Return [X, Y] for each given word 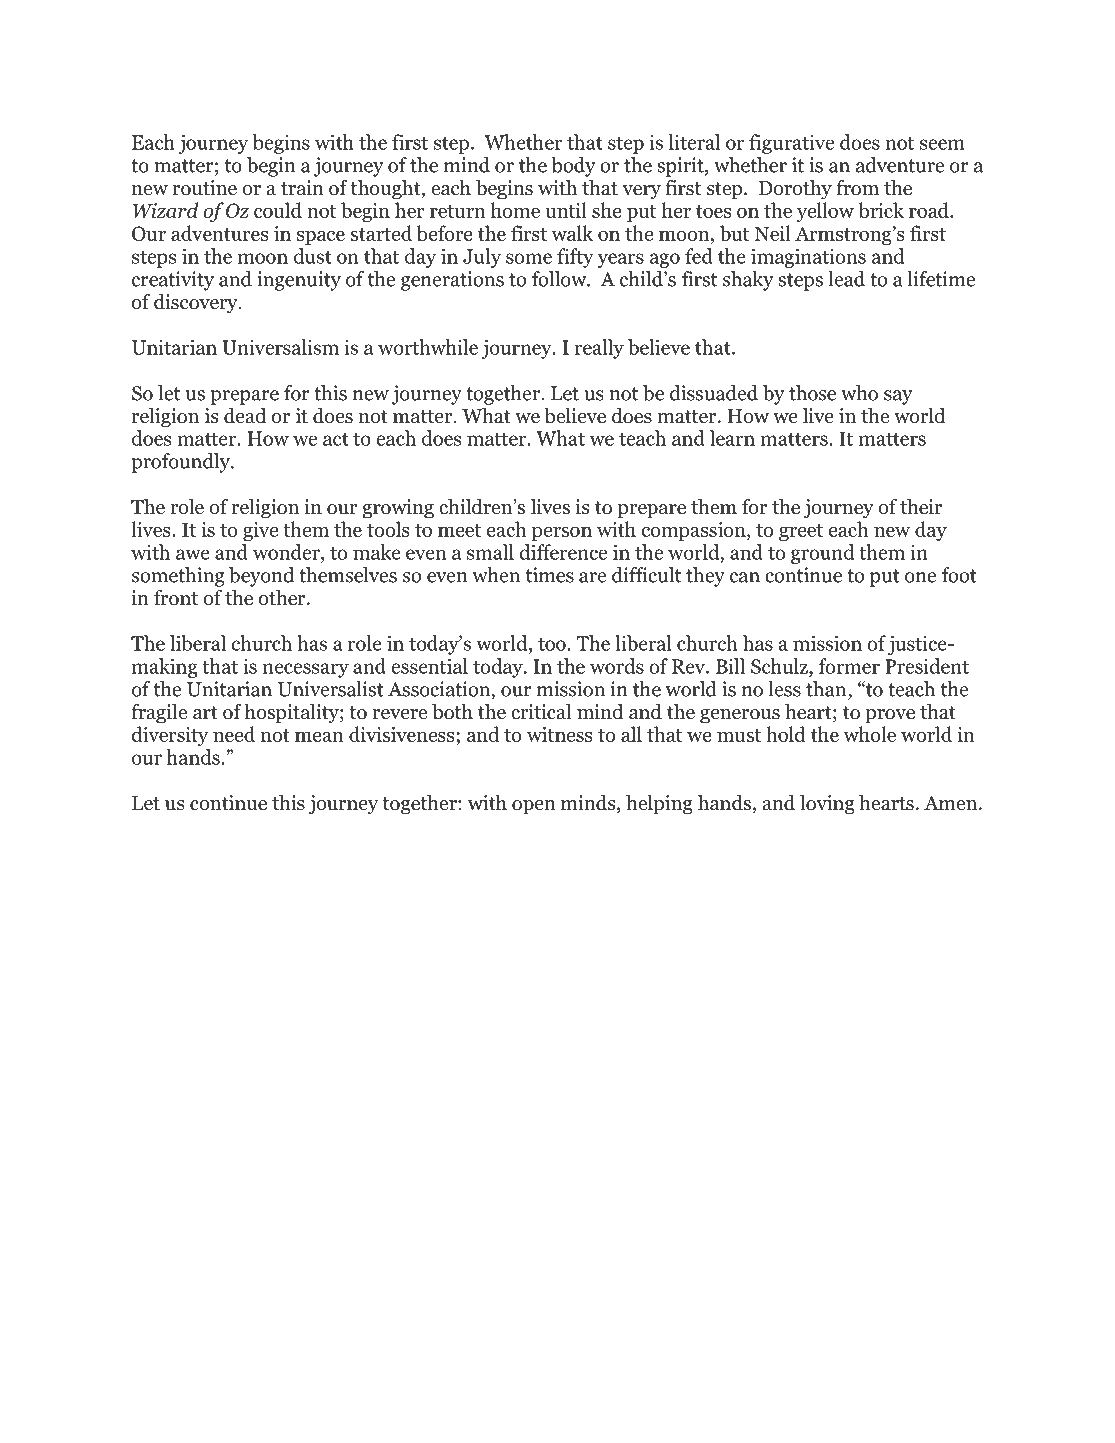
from [857, 188]
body [573, 167]
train [302, 188]
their [921, 507]
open [534, 807]
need [234, 734]
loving [827, 805]
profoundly [181, 463]
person [562, 534]
